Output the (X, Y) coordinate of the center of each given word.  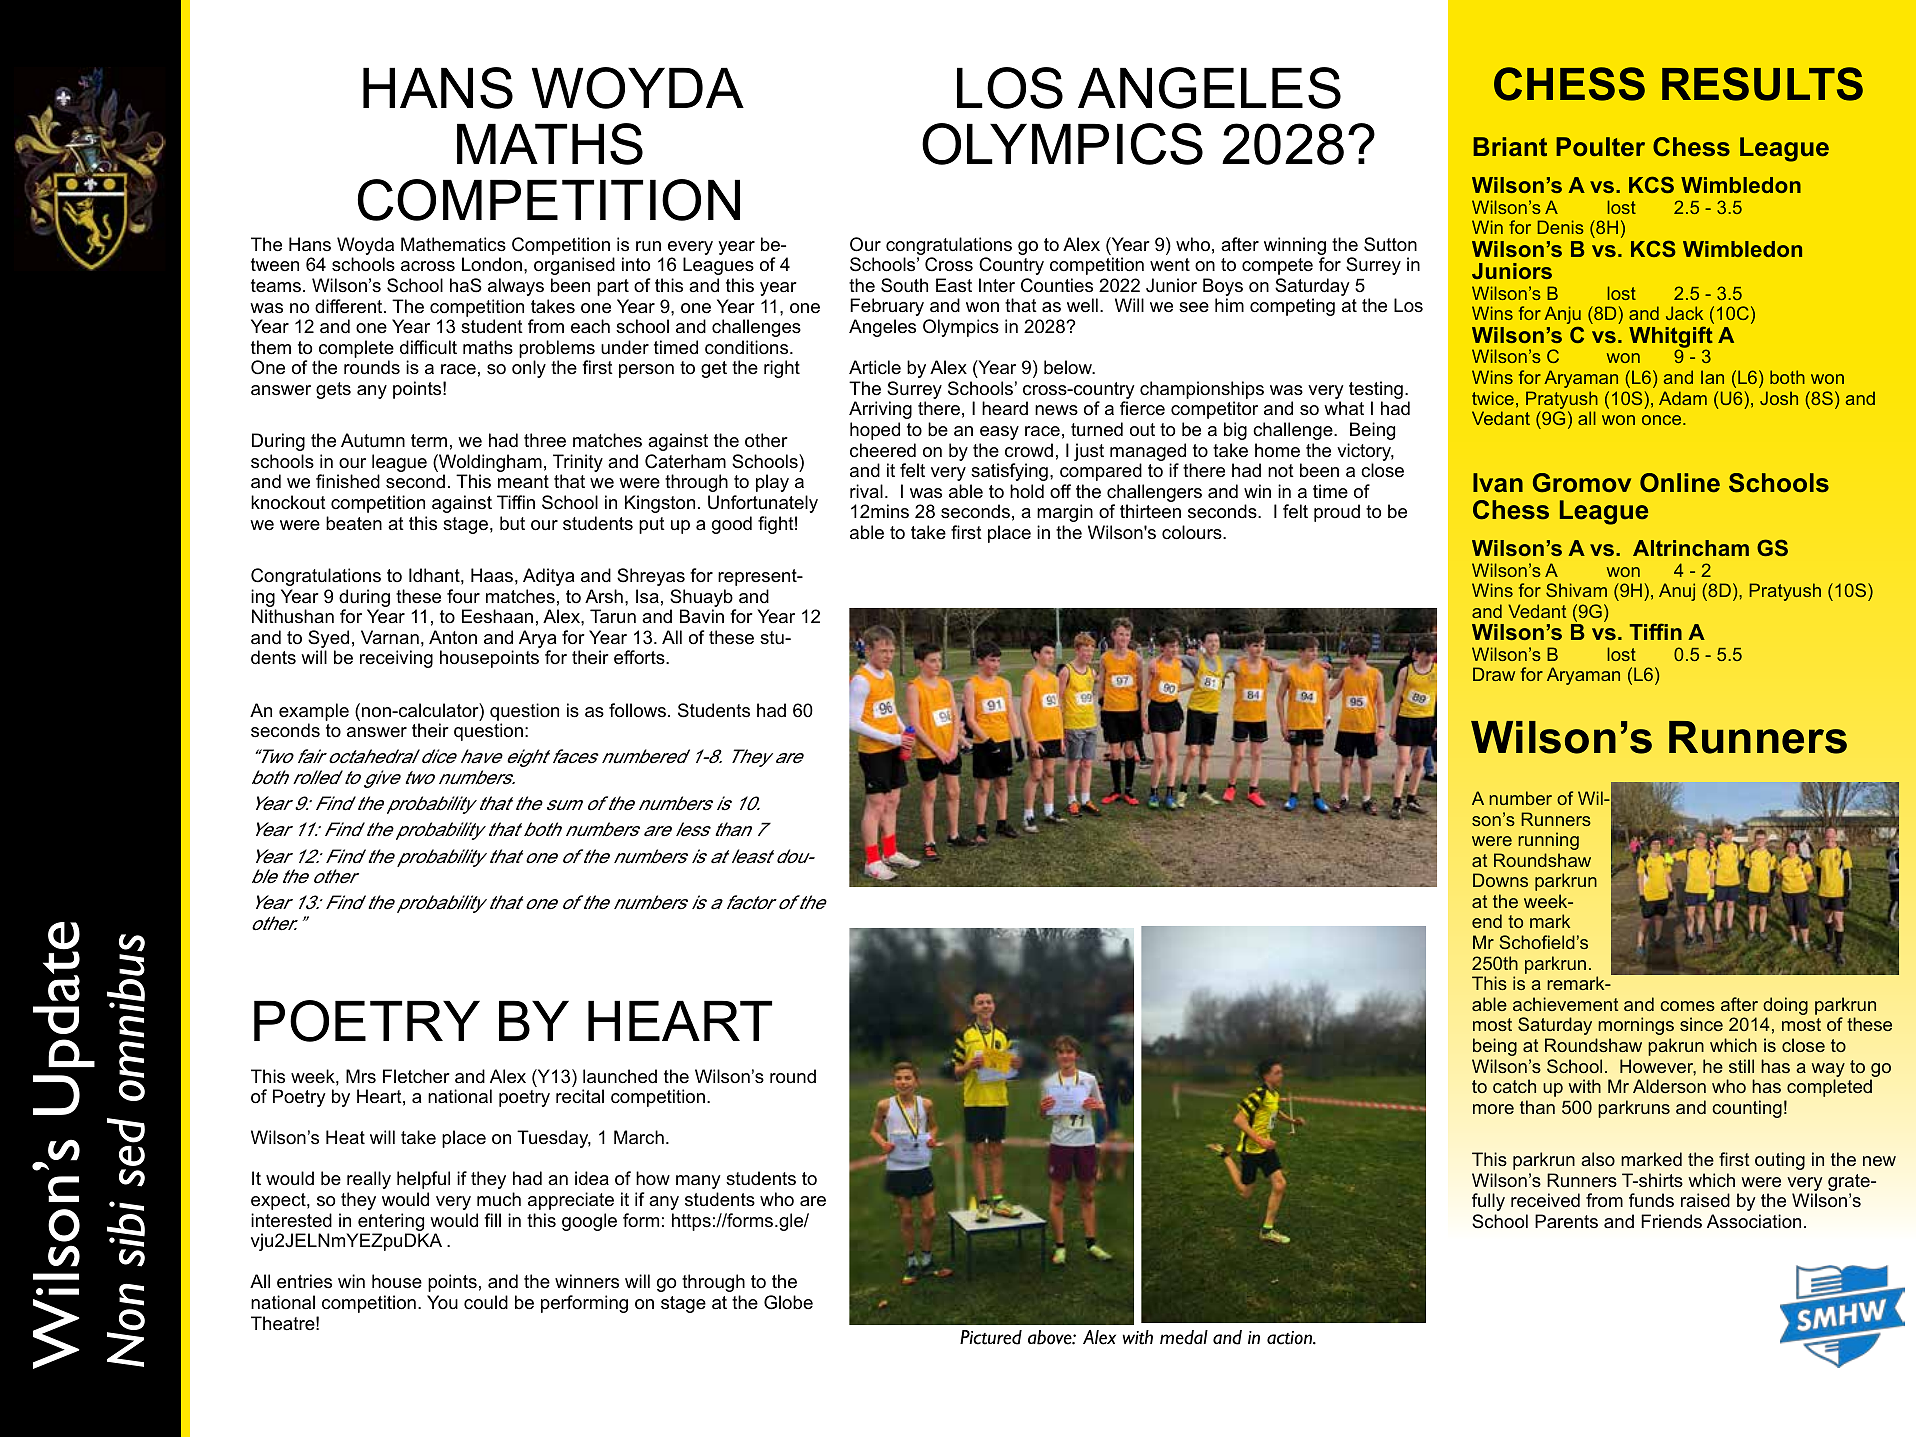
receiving (396, 659)
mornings (1636, 1026)
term (429, 440)
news (1056, 410)
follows (637, 710)
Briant (1510, 146)
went (1170, 264)
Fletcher (416, 1076)
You (442, 1302)
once (1663, 420)
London (492, 264)
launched (620, 1076)
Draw (1494, 674)
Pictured (991, 1337)
